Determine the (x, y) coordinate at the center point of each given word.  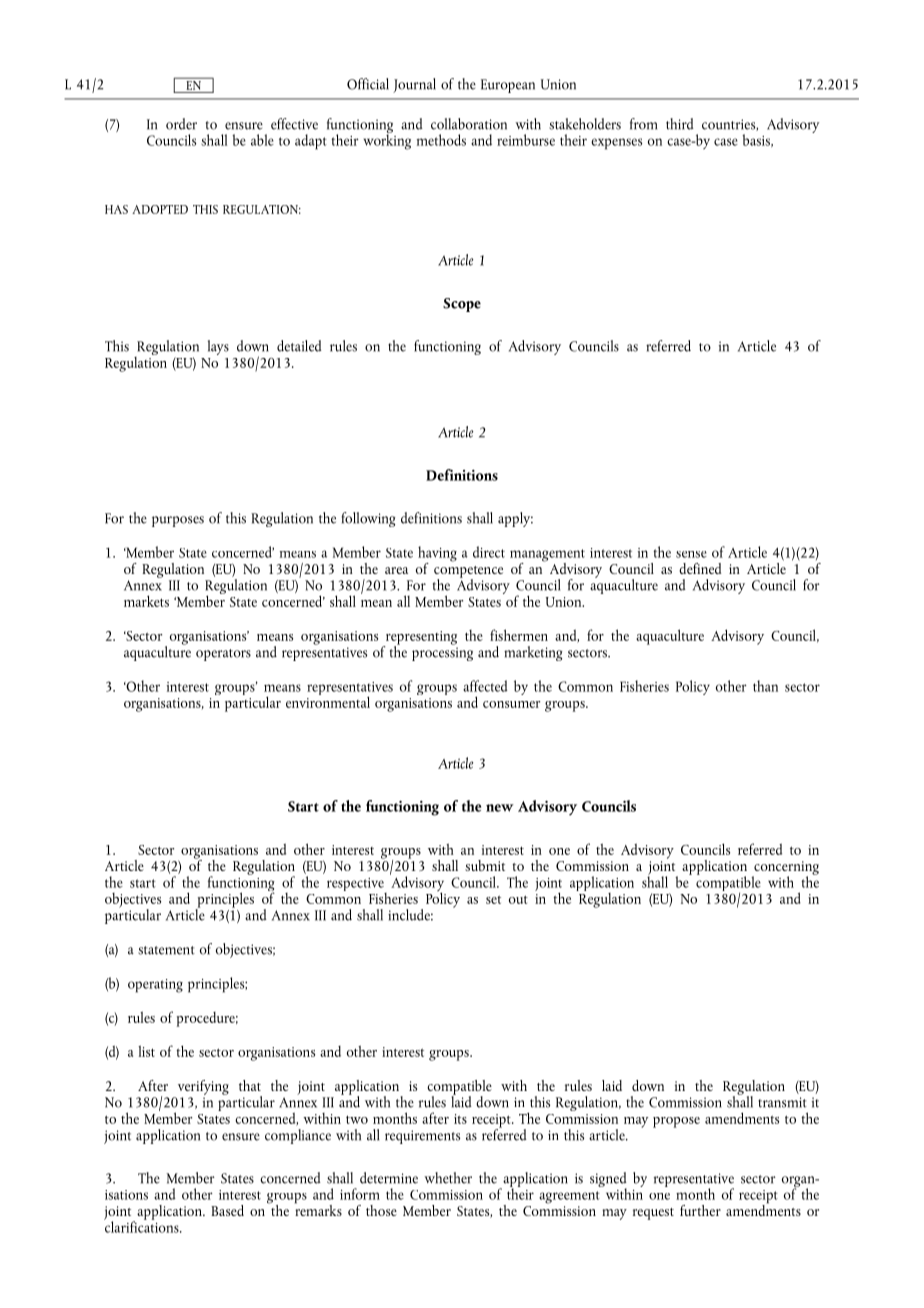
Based (227, 1210)
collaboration (469, 124)
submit (485, 865)
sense (691, 554)
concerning (785, 869)
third (680, 124)
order (181, 124)
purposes (178, 521)
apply (515, 519)
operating (155, 986)
